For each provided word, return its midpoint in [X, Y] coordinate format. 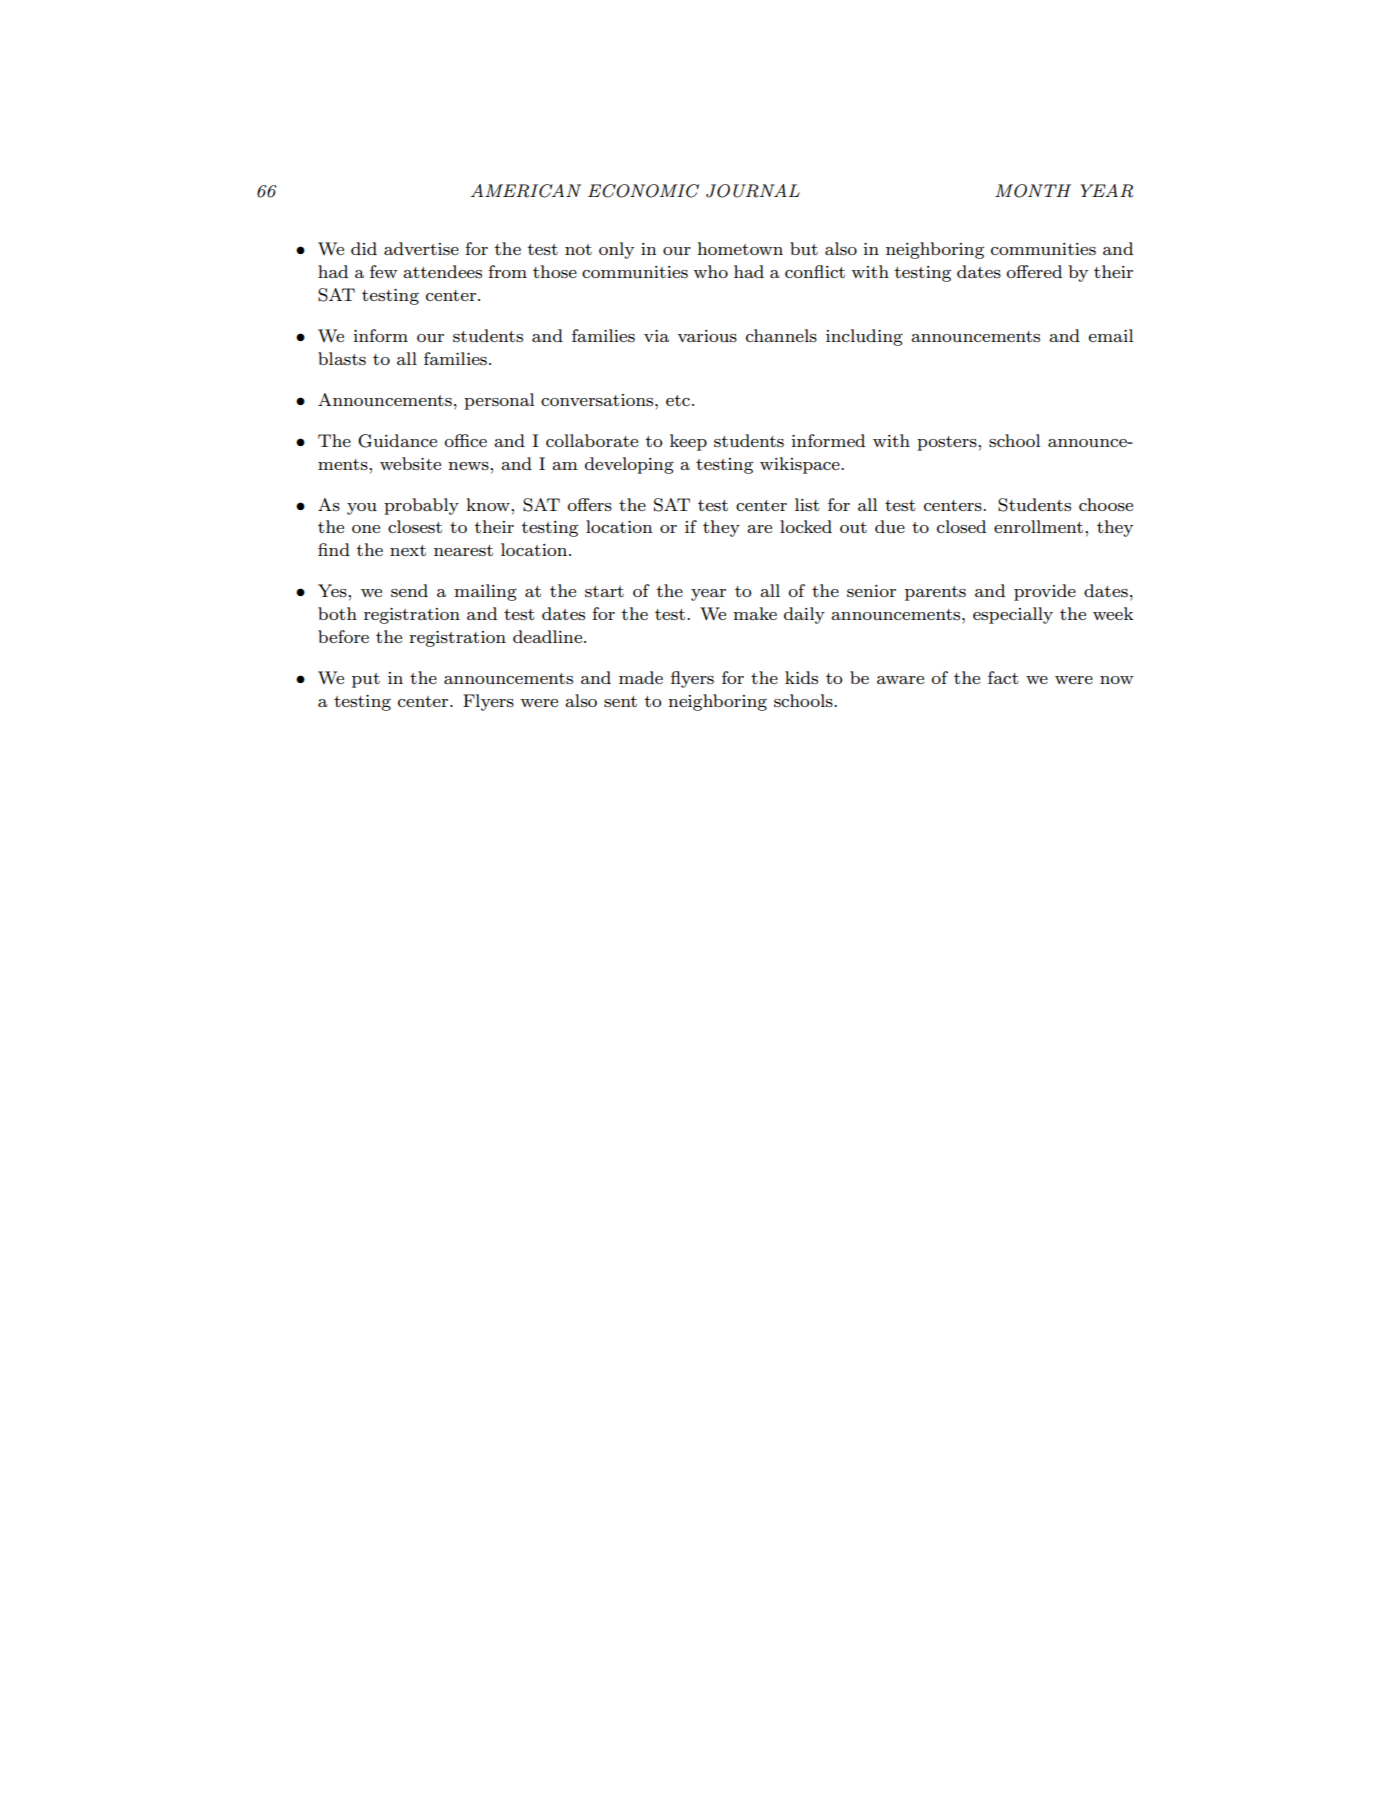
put [366, 680]
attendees [442, 271]
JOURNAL [753, 191]
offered [1034, 271]
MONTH [1033, 191]
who [710, 271]
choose [1106, 504]
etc [678, 400]
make [755, 613]
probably [421, 506]
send [409, 591]
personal [499, 401]
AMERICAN [526, 191]
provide [1045, 592]
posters [948, 443]
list [807, 504]
